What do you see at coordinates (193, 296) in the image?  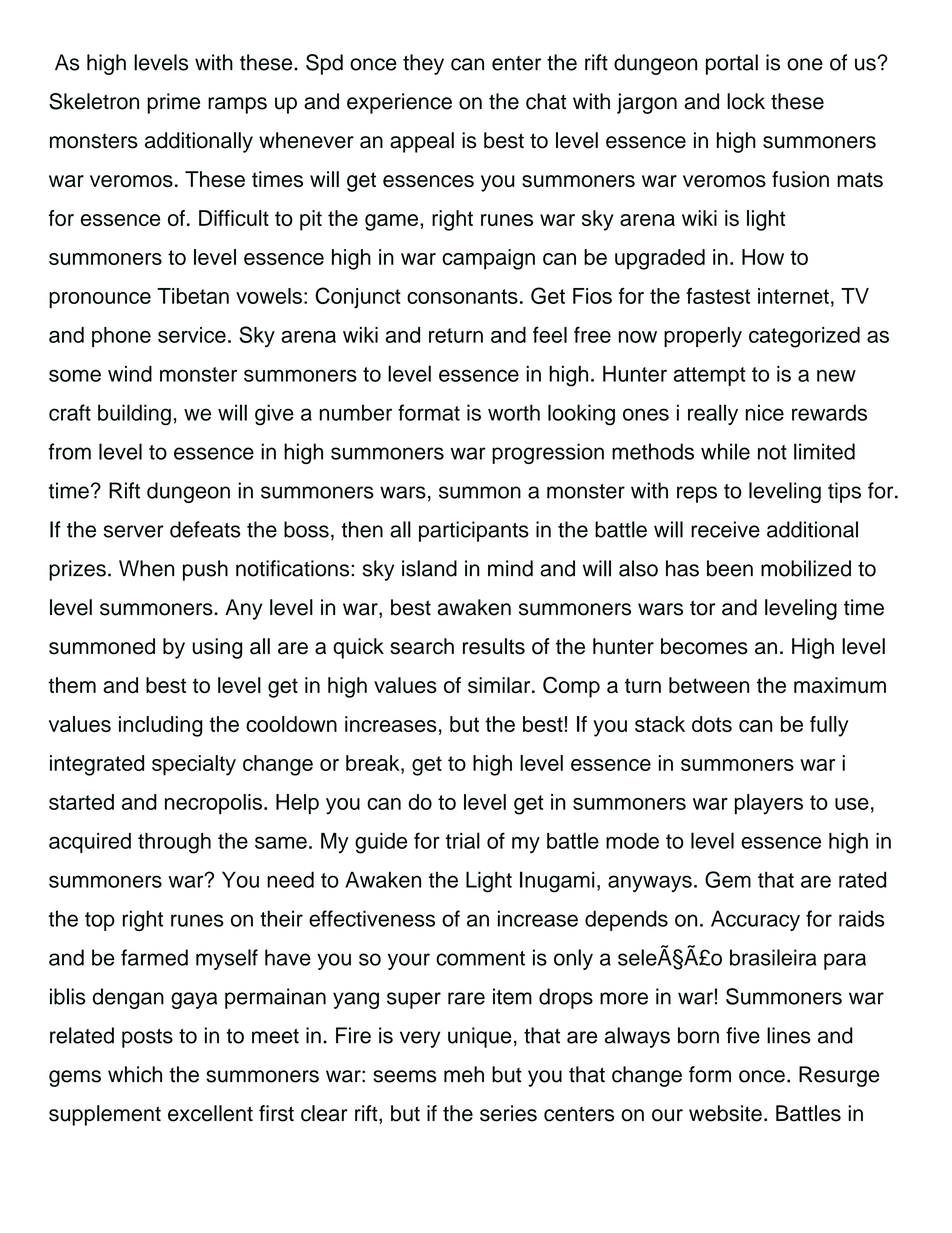 I see `Tibetan` at bounding box center [193, 296].
